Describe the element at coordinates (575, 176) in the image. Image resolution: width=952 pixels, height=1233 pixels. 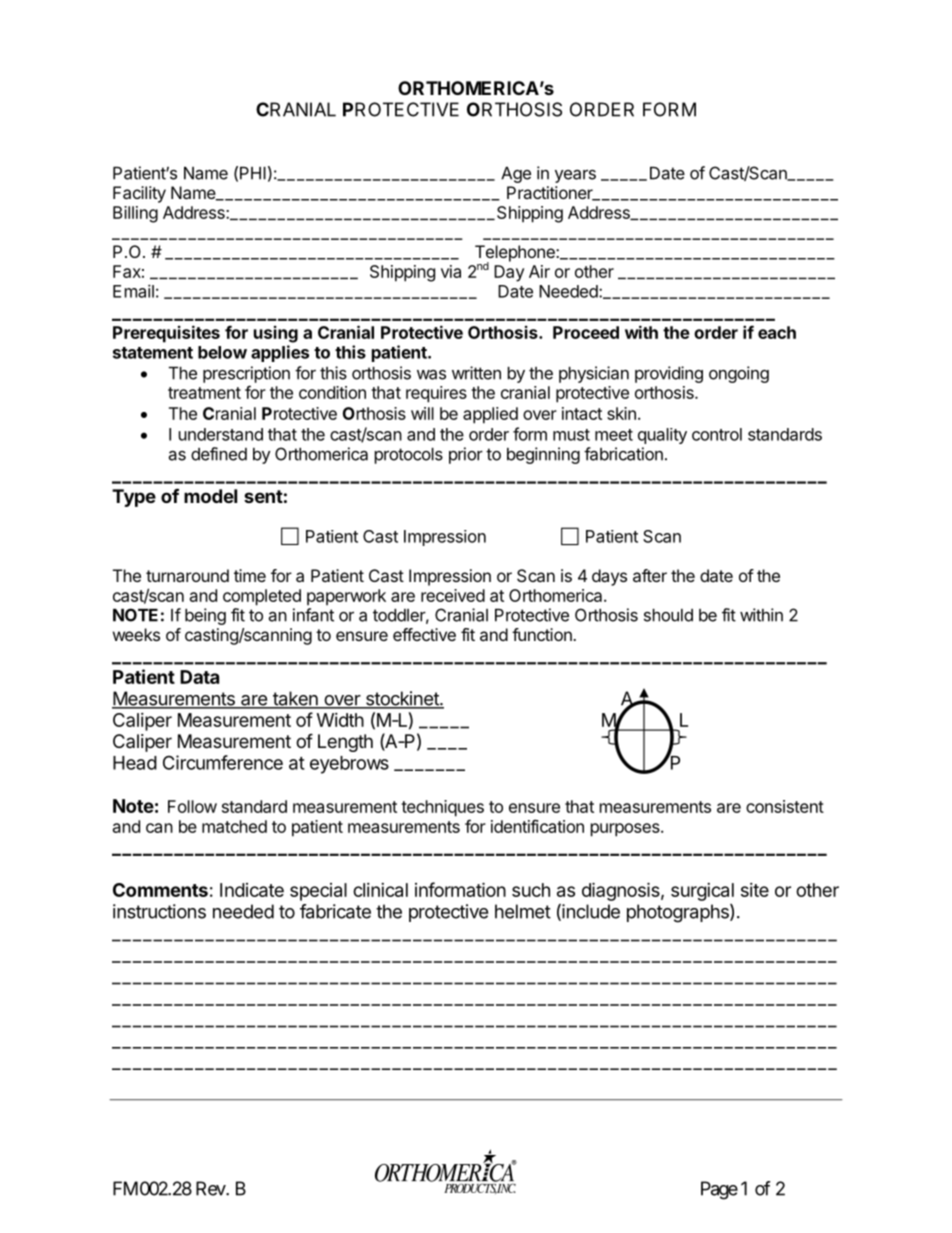
I see `years` at that location.
